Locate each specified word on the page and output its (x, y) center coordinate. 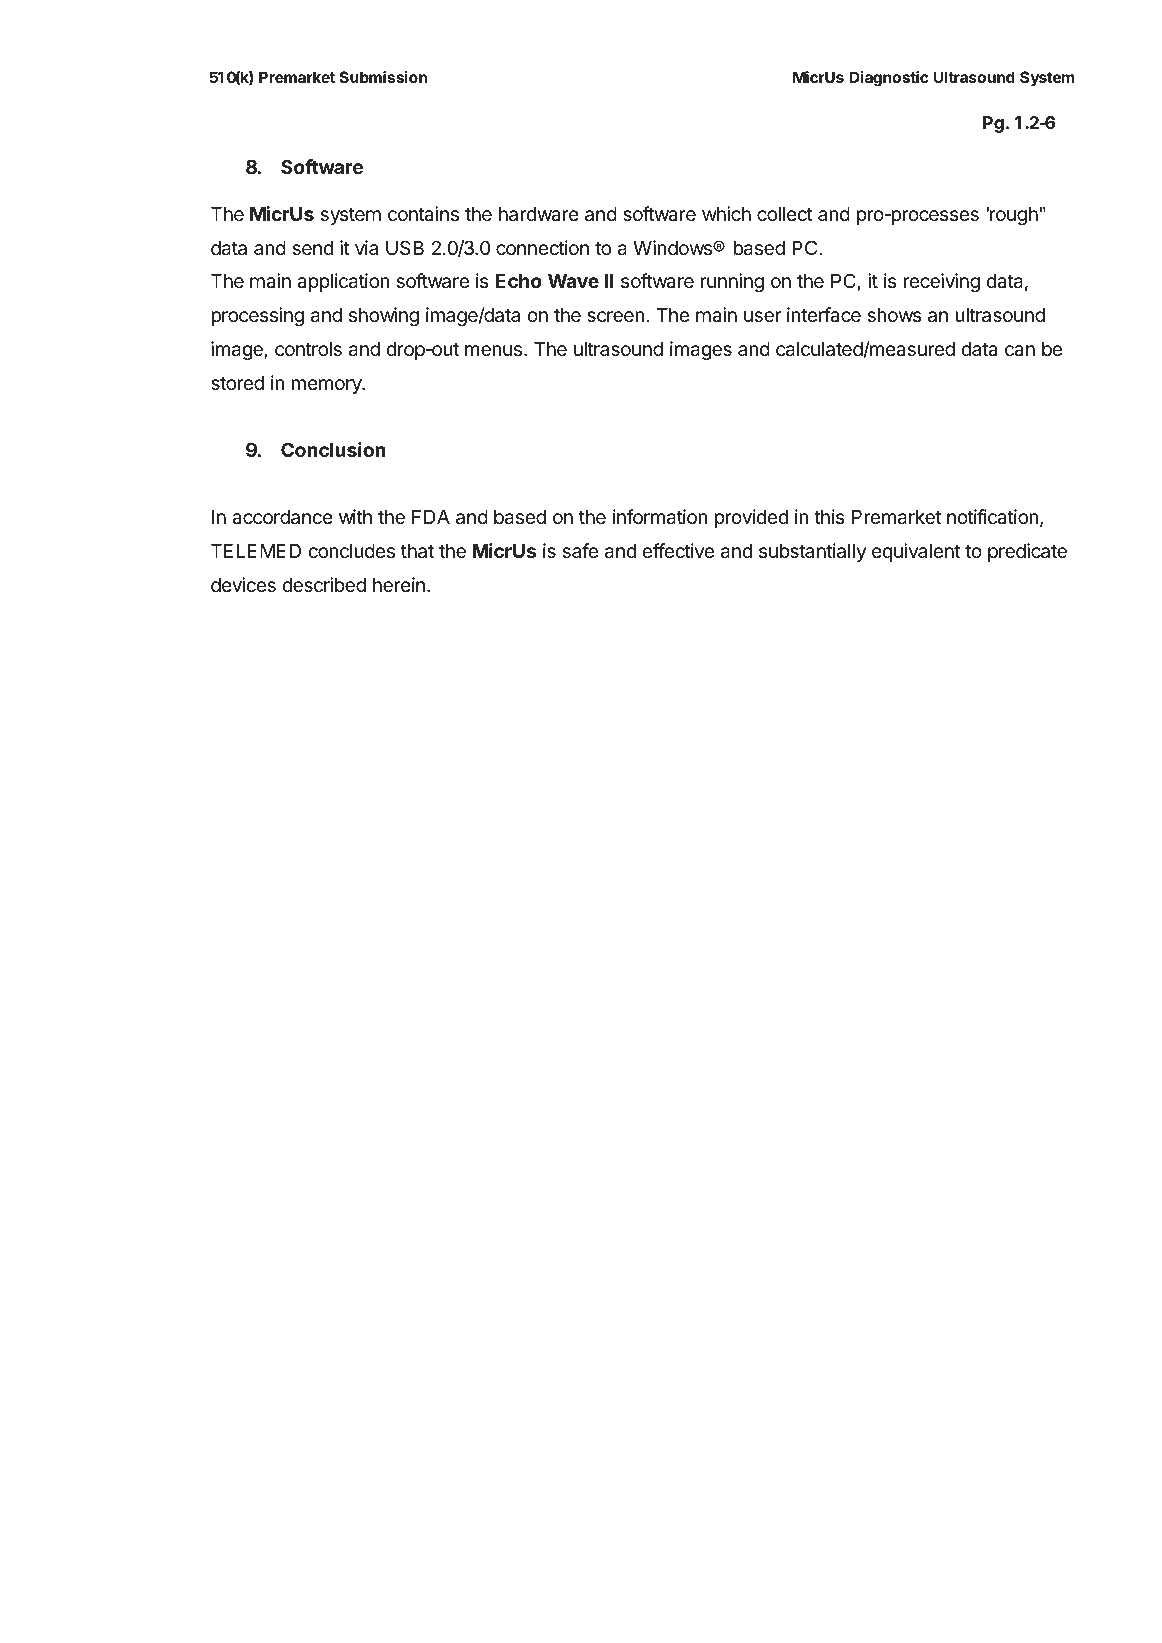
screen (616, 316)
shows (894, 315)
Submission (383, 77)
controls (308, 349)
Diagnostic (889, 79)
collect (785, 214)
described (324, 584)
